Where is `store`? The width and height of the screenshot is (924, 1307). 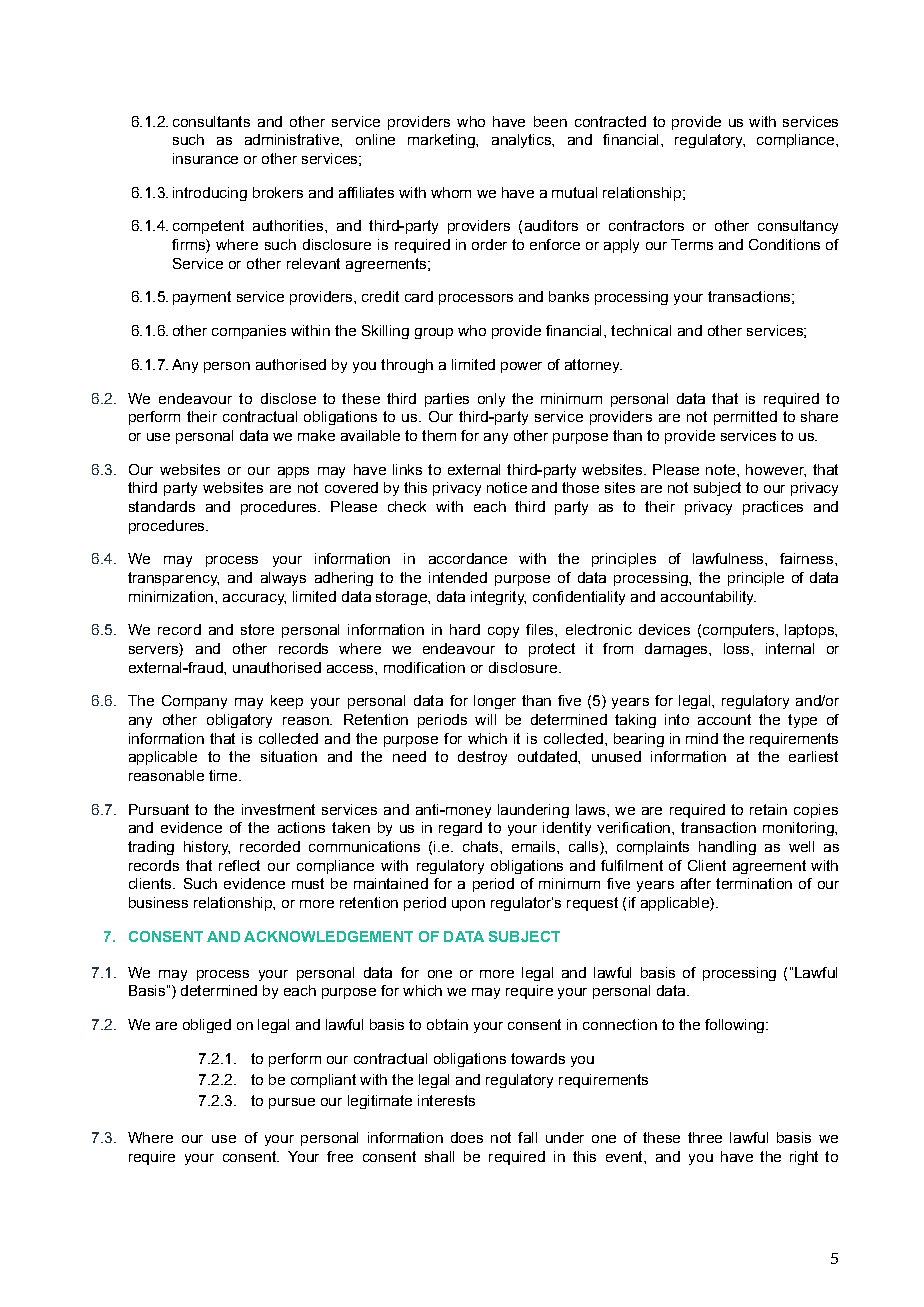
store is located at coordinates (257, 629).
